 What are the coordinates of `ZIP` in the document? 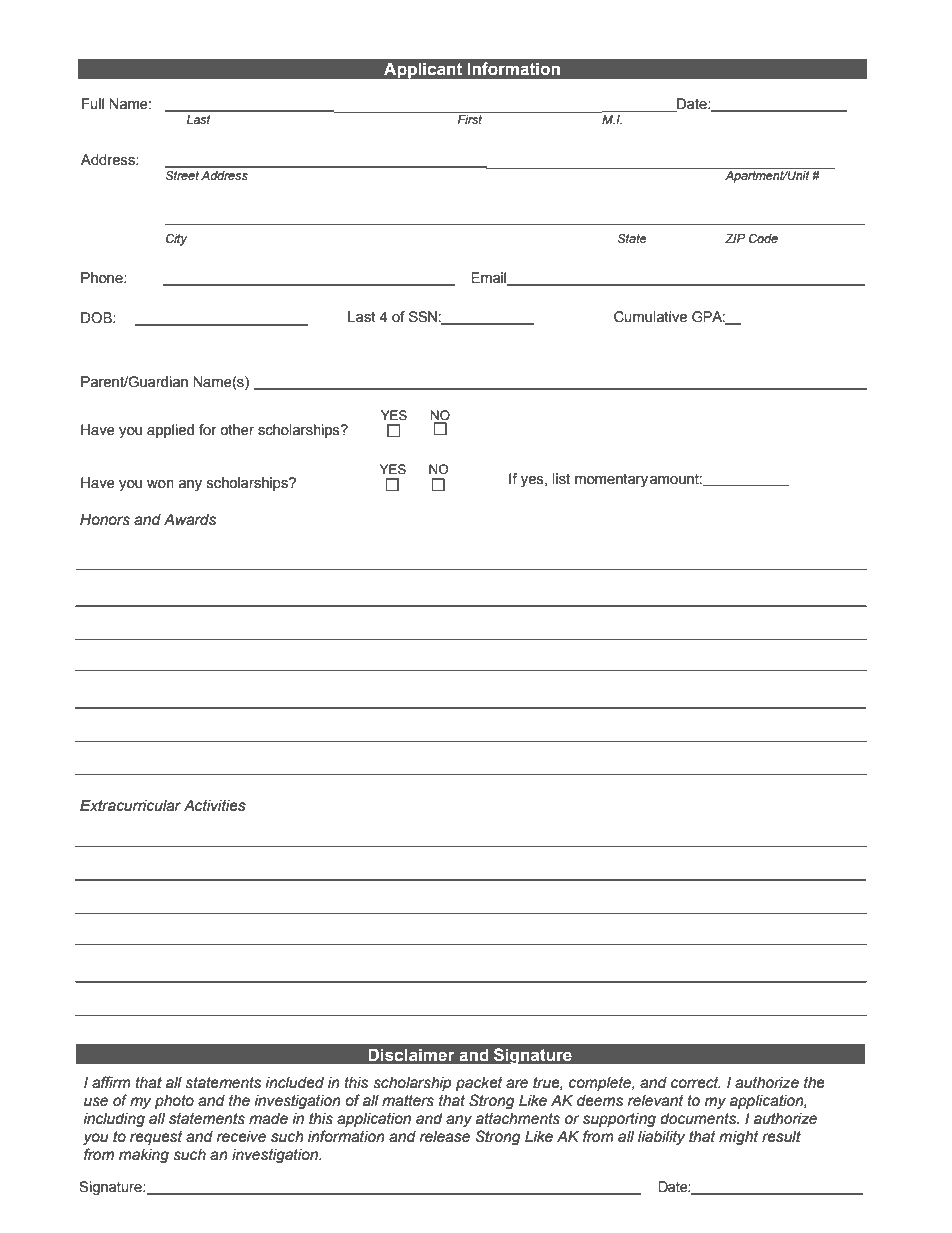 It's located at (735, 238).
